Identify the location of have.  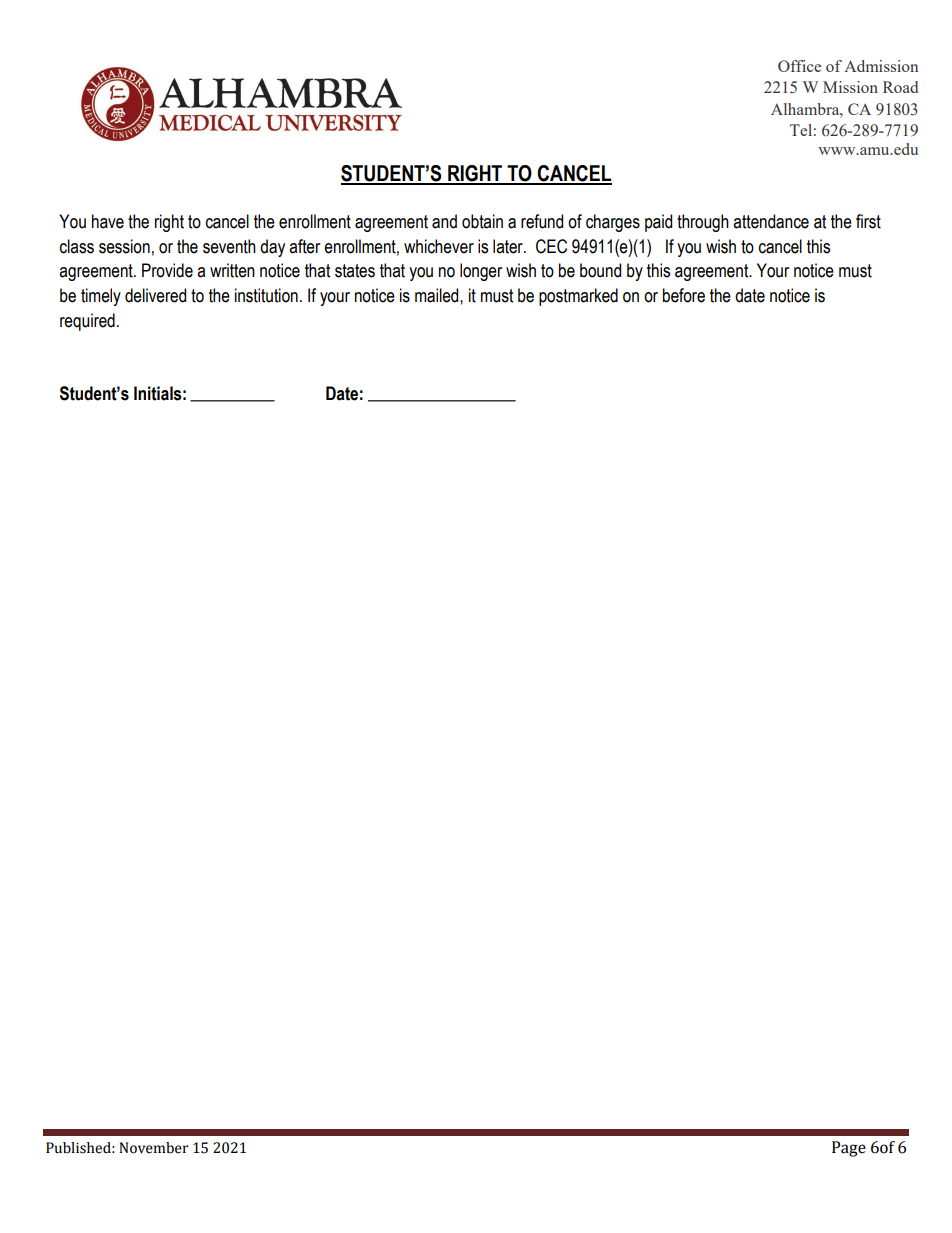
(108, 221).
